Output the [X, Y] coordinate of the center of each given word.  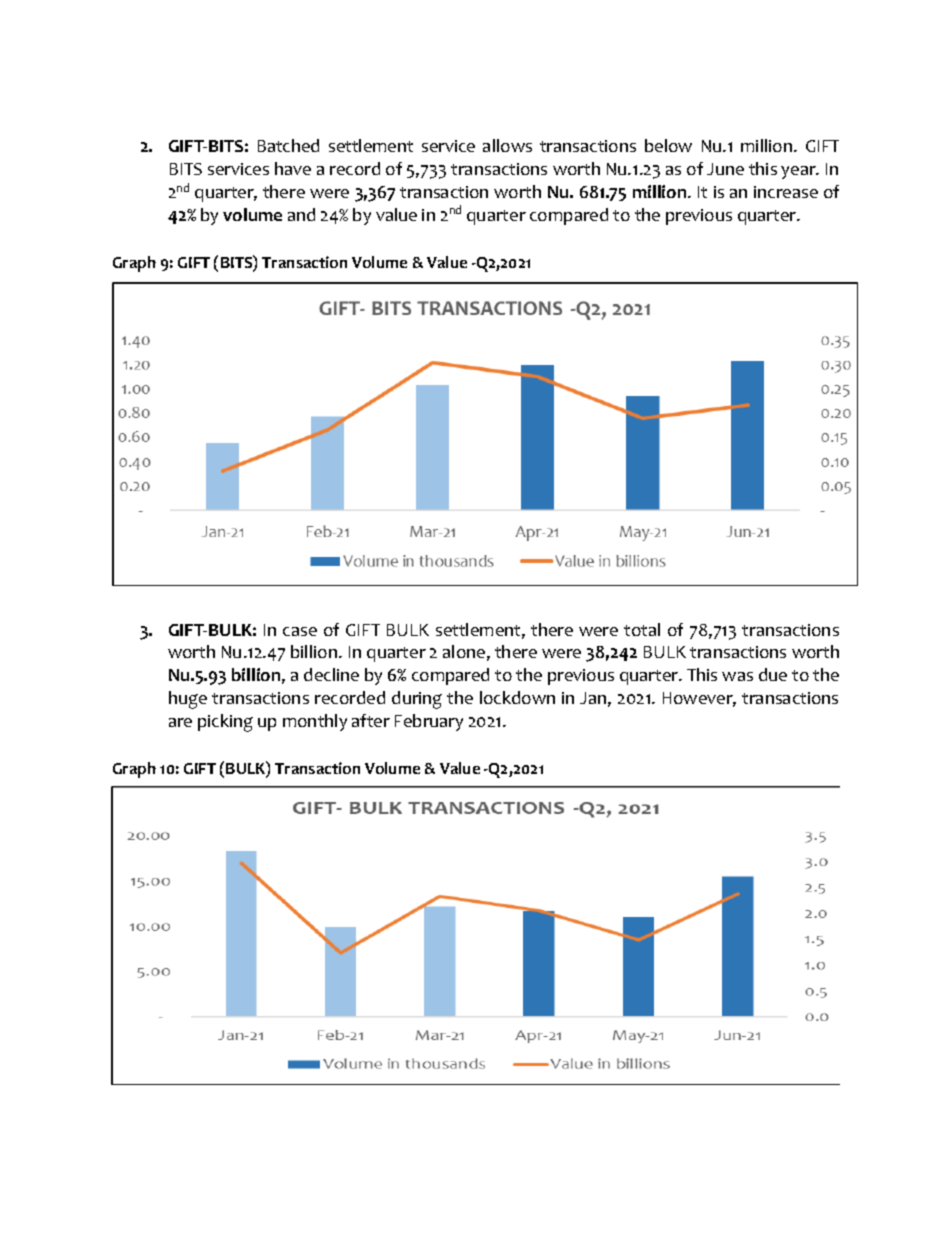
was [737, 676]
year [800, 172]
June [725, 169]
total [642, 629]
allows [507, 145]
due [773, 674]
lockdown [517, 697]
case [300, 631]
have [293, 168]
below [668, 145]
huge [188, 700]
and [301, 214]
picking [225, 723]
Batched [288, 145]
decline [331, 674]
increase [786, 192]
